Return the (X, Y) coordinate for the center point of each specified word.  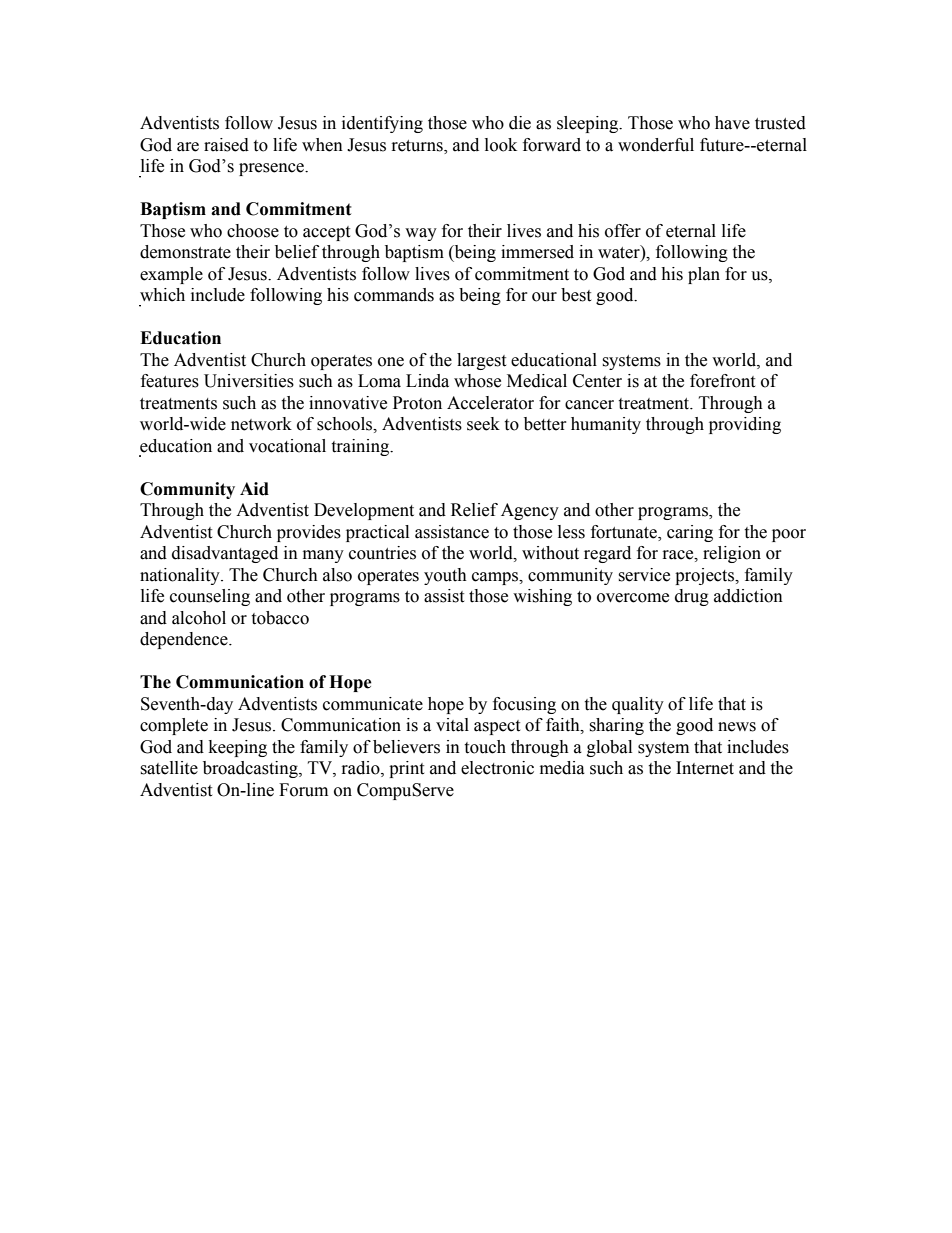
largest (481, 361)
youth (445, 576)
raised (226, 145)
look (501, 145)
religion (732, 554)
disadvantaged (225, 554)
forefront (722, 381)
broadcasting (251, 769)
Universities (249, 381)
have (732, 123)
